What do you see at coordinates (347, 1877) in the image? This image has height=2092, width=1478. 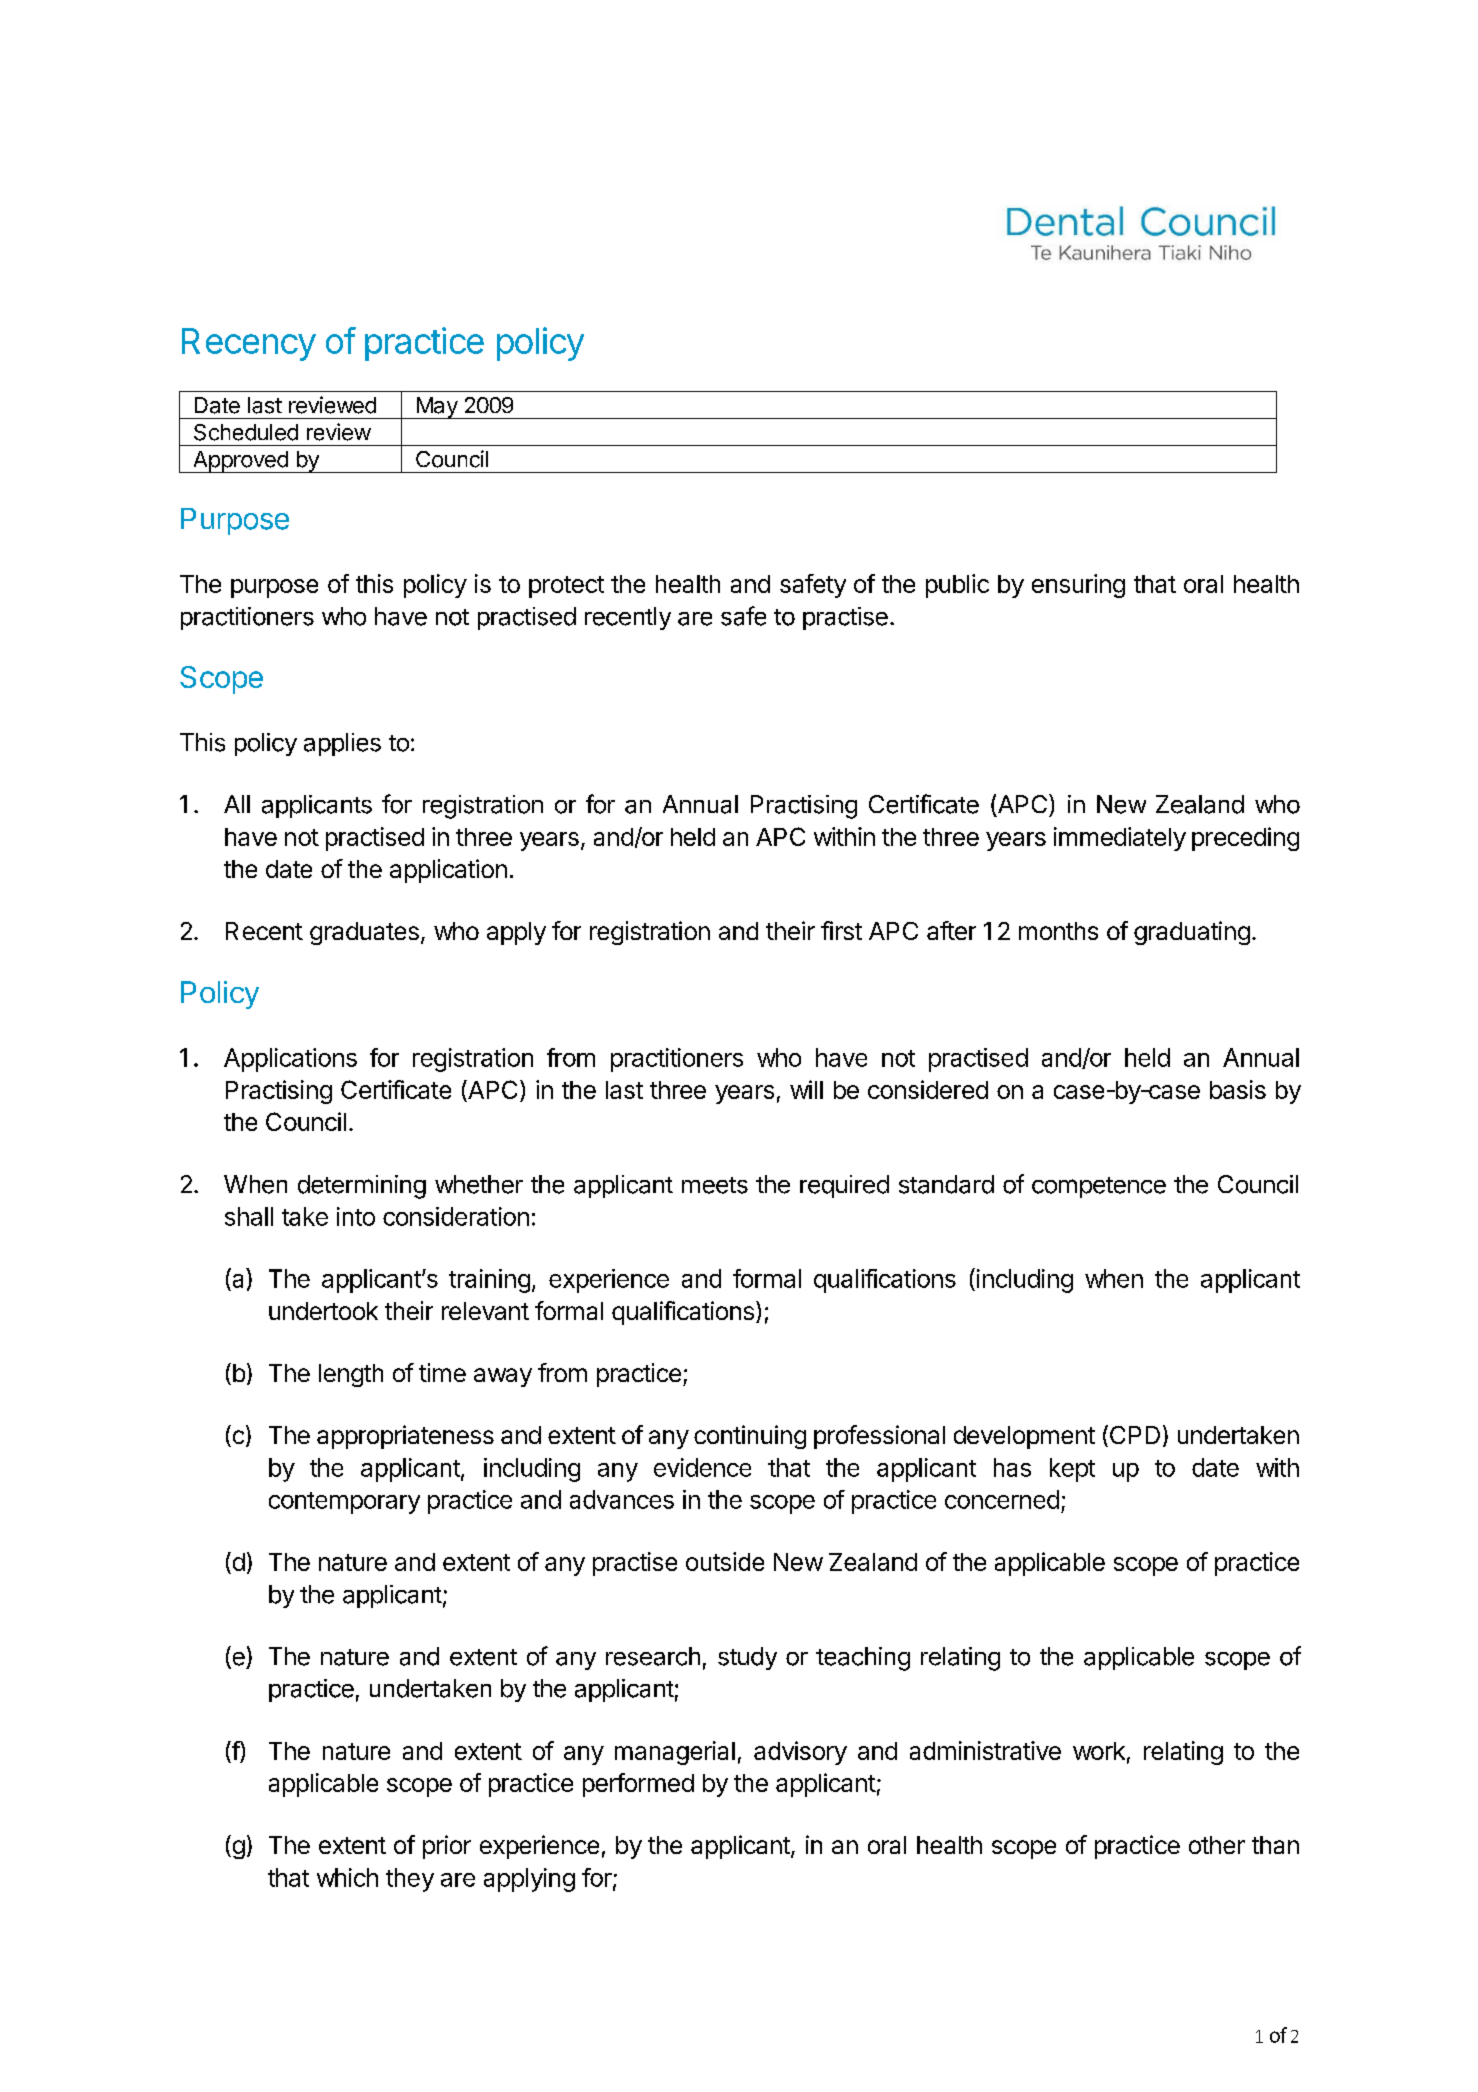 I see `which` at bounding box center [347, 1877].
